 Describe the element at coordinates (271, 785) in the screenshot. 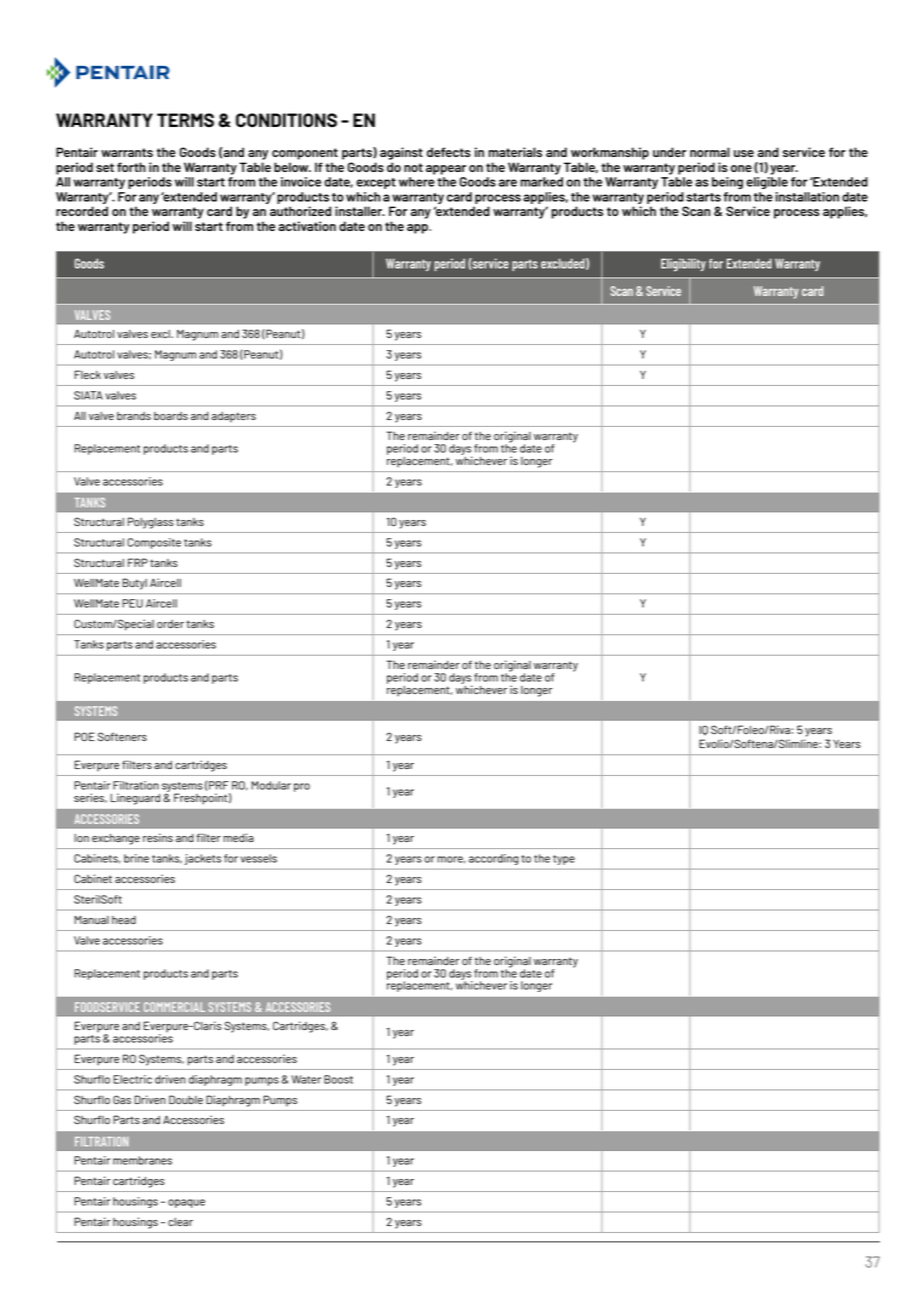

I see `Modular` at that location.
